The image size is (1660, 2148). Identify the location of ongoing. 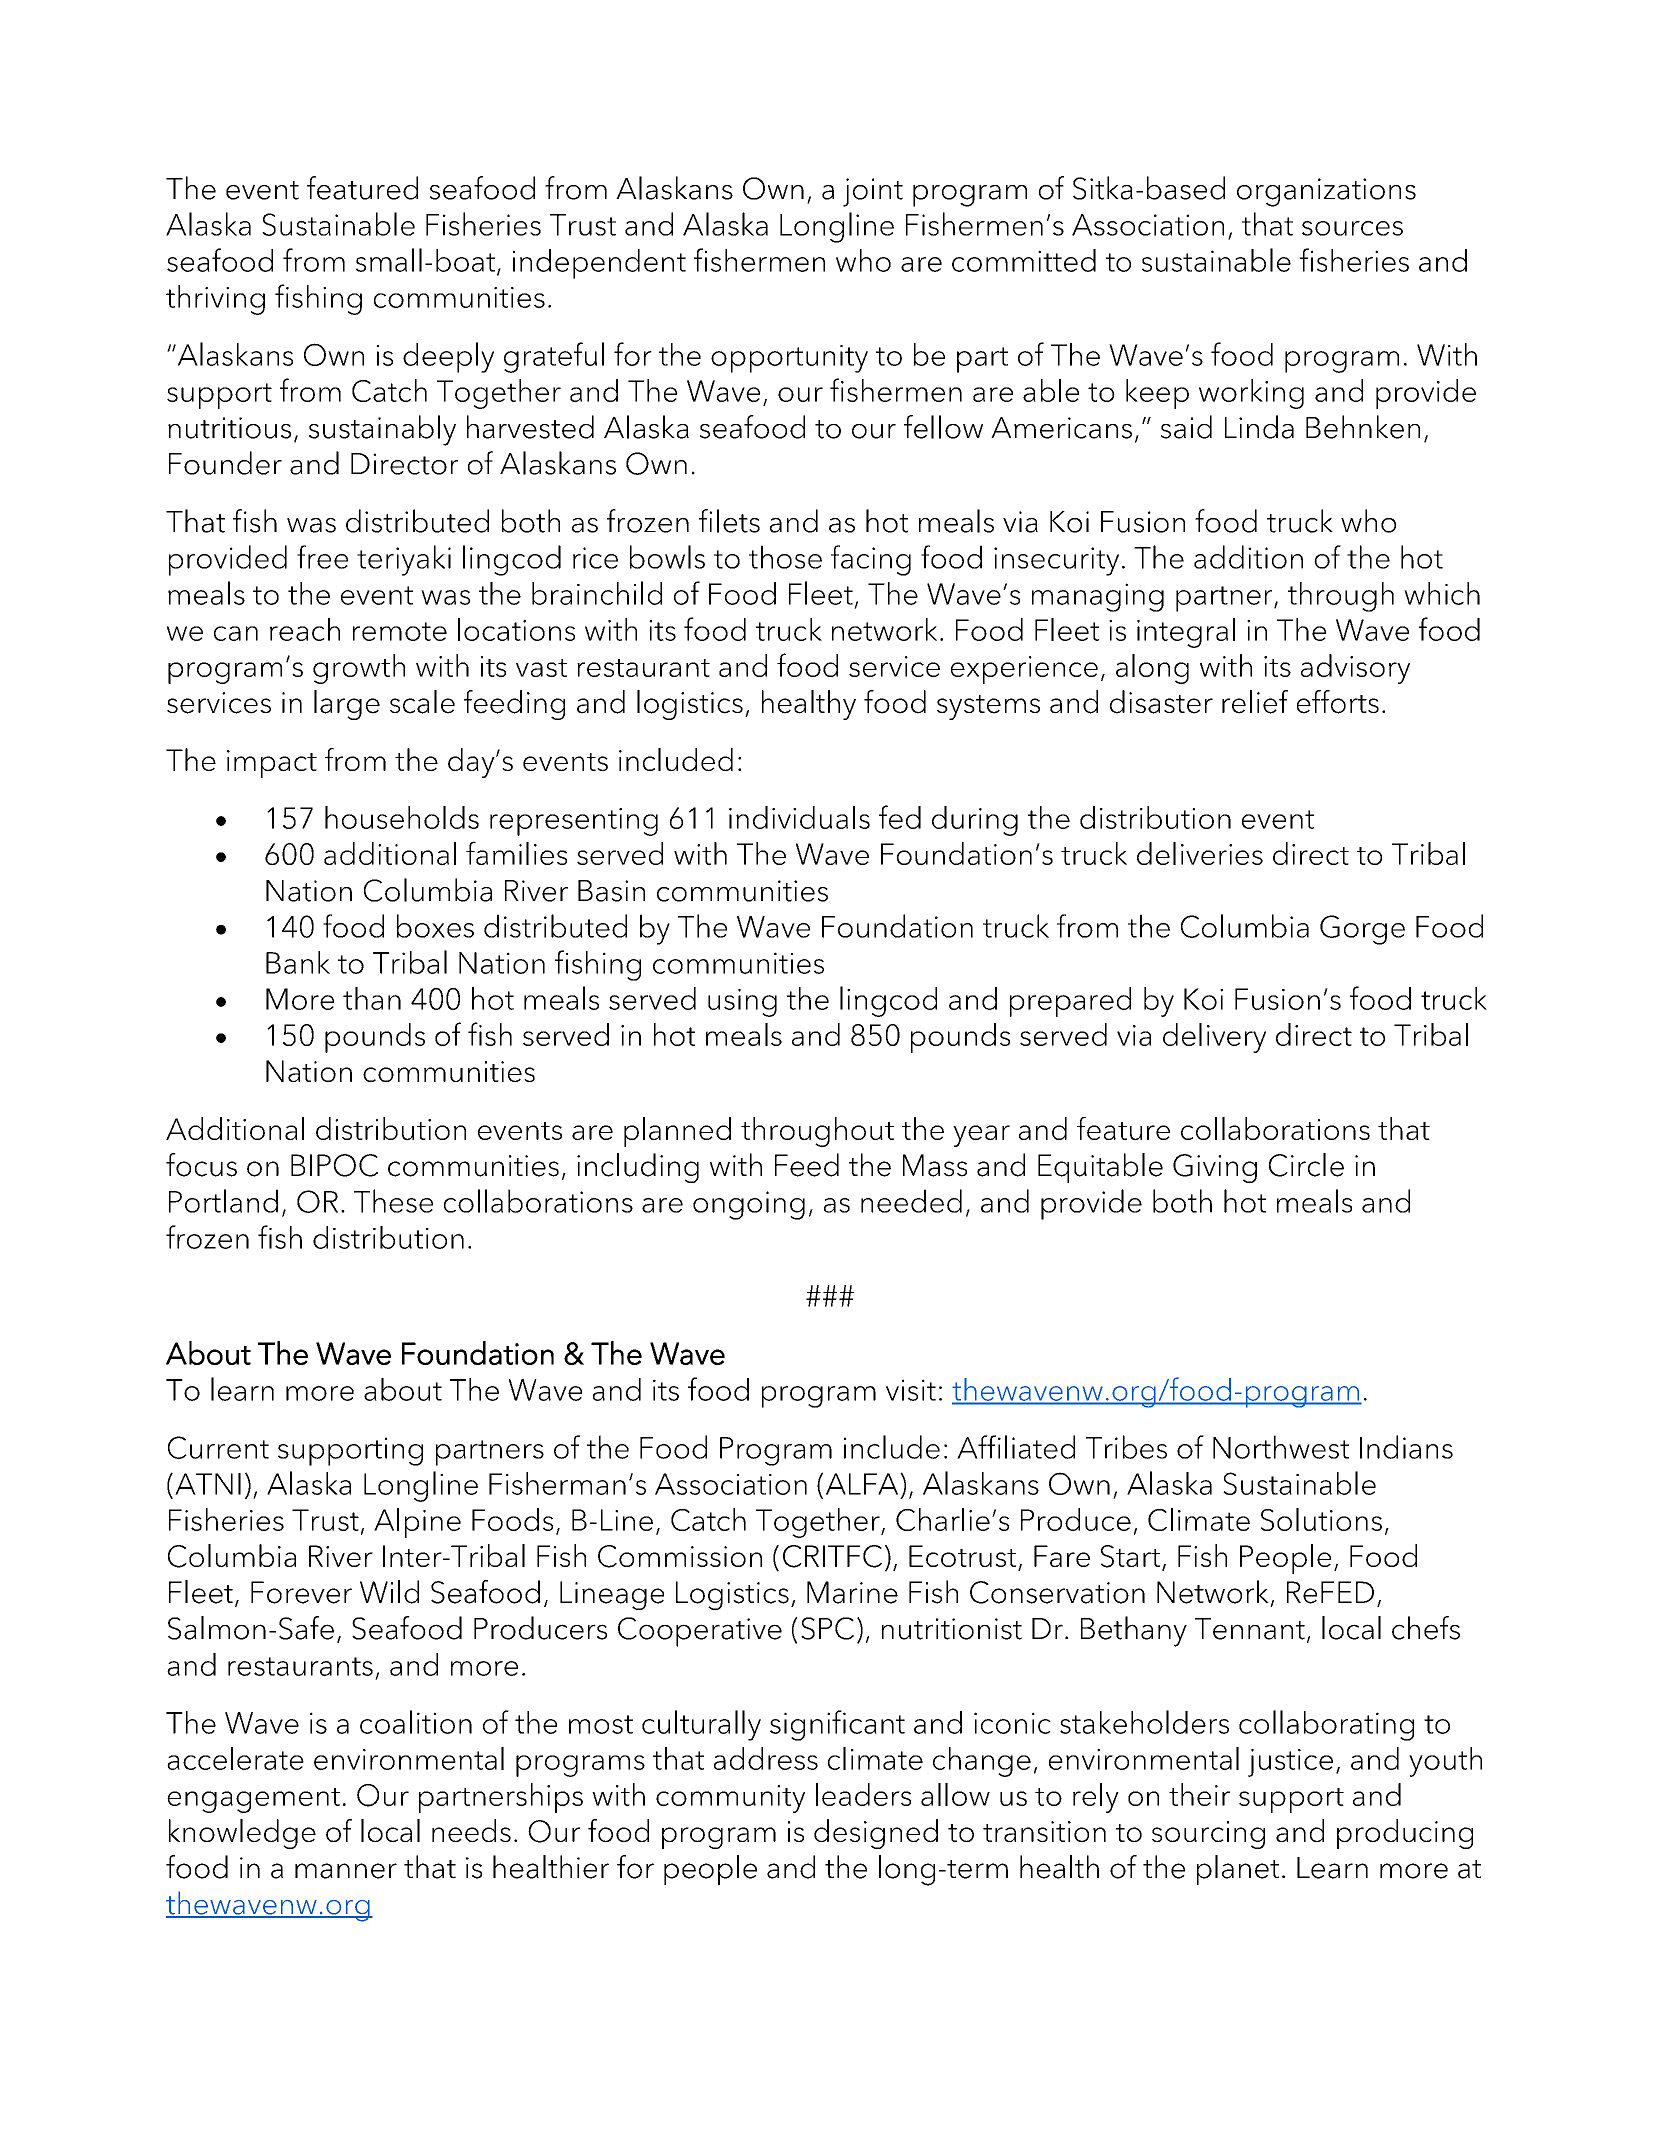
(749, 1205).
